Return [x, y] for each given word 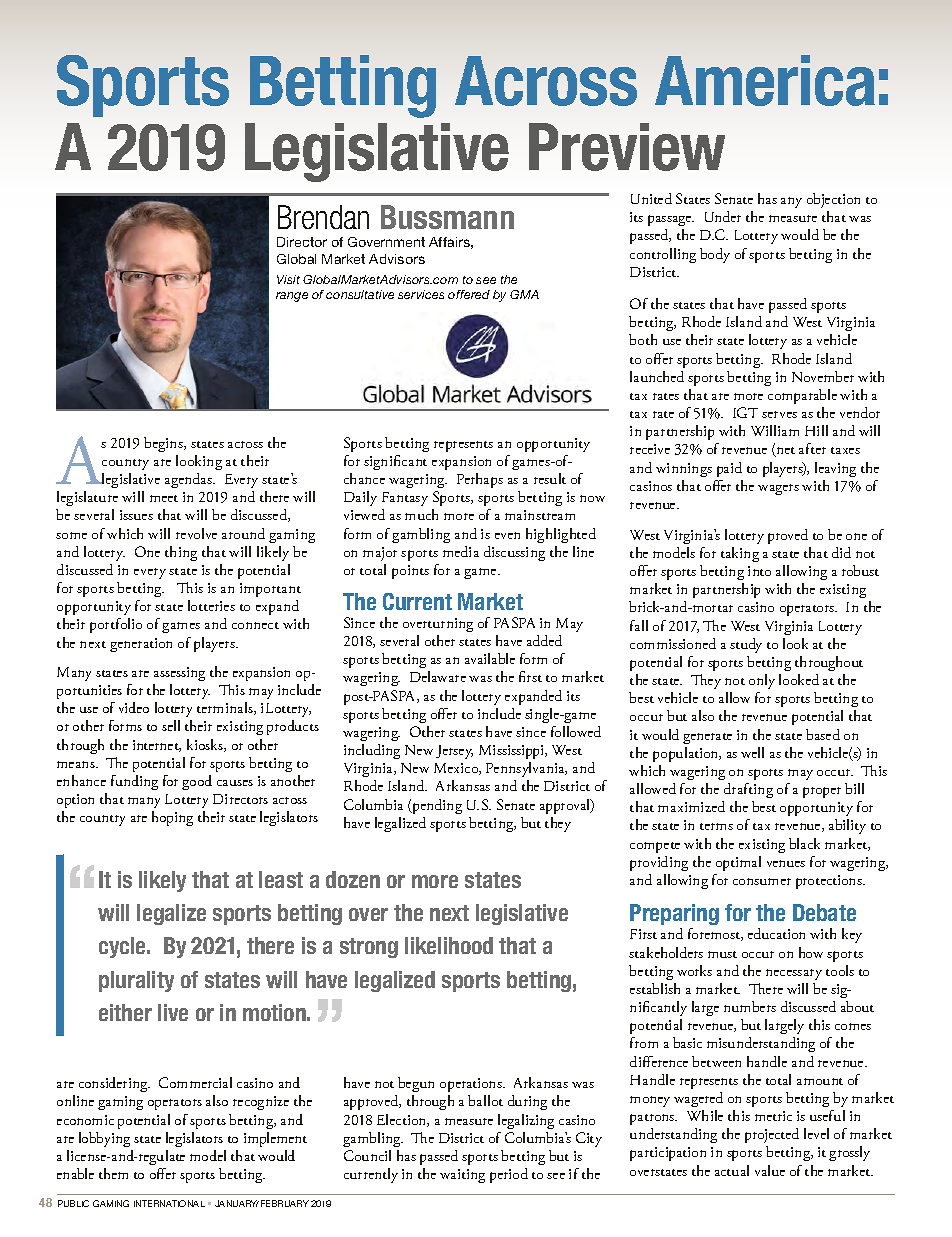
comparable [802, 396]
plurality [136, 981]
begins [165, 444]
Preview [627, 147]
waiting [462, 1176]
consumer [762, 881]
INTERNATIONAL [169, 1203]
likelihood [449, 945]
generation [141, 645]
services [421, 294]
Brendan [323, 217]
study [746, 645]
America [765, 80]
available [490, 658]
